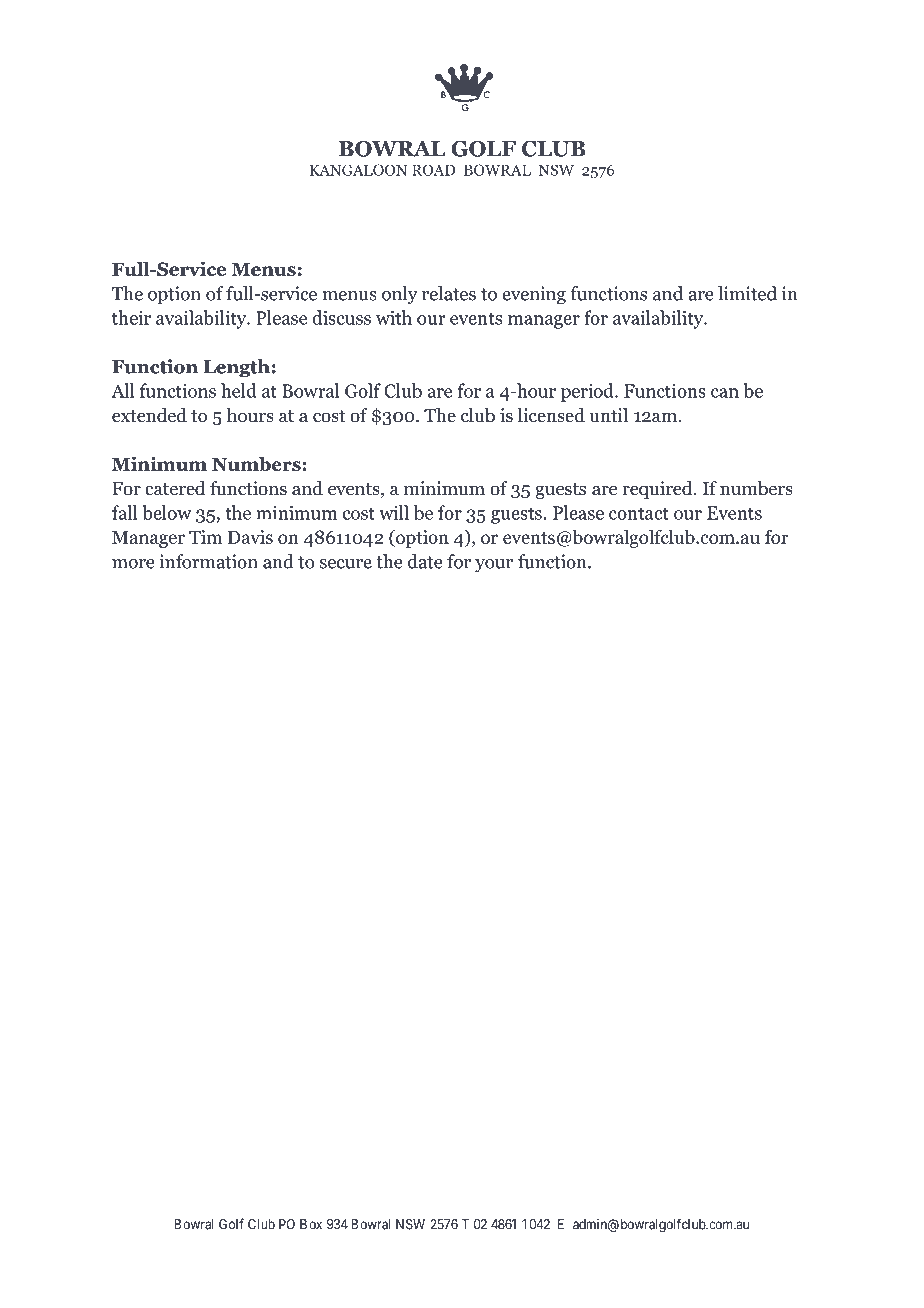  What do you see at coordinates (639, 513) in the page?
I see `contact` at bounding box center [639, 513].
